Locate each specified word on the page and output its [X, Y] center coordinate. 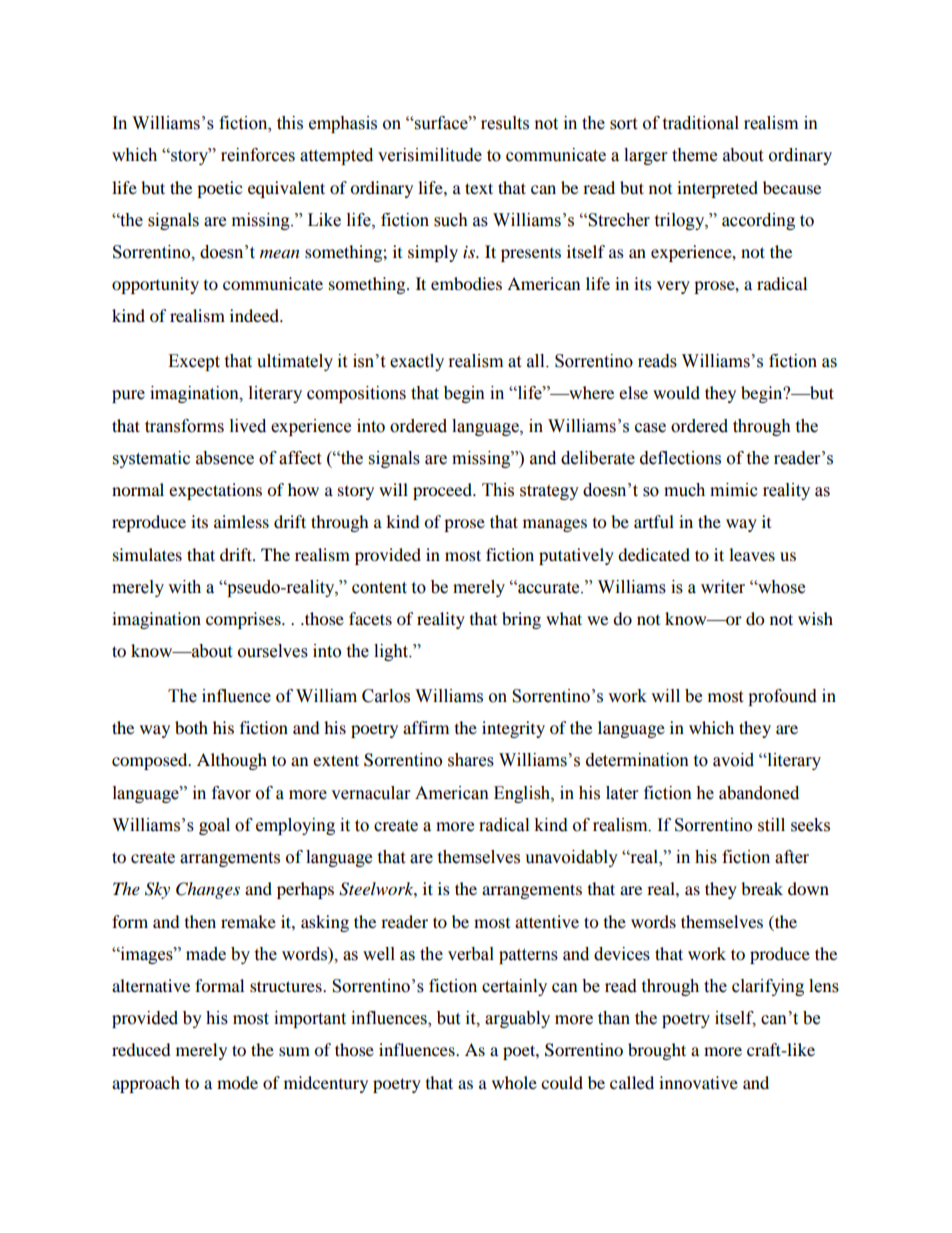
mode [237, 1082]
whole [514, 1082]
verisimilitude [430, 155]
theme [694, 155]
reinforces [258, 155]
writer [723, 587]
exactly [417, 362]
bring [521, 620]
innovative [698, 1082]
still [771, 825]
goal [214, 826]
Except [194, 362]
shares [471, 760]
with [184, 587]
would [676, 392]
